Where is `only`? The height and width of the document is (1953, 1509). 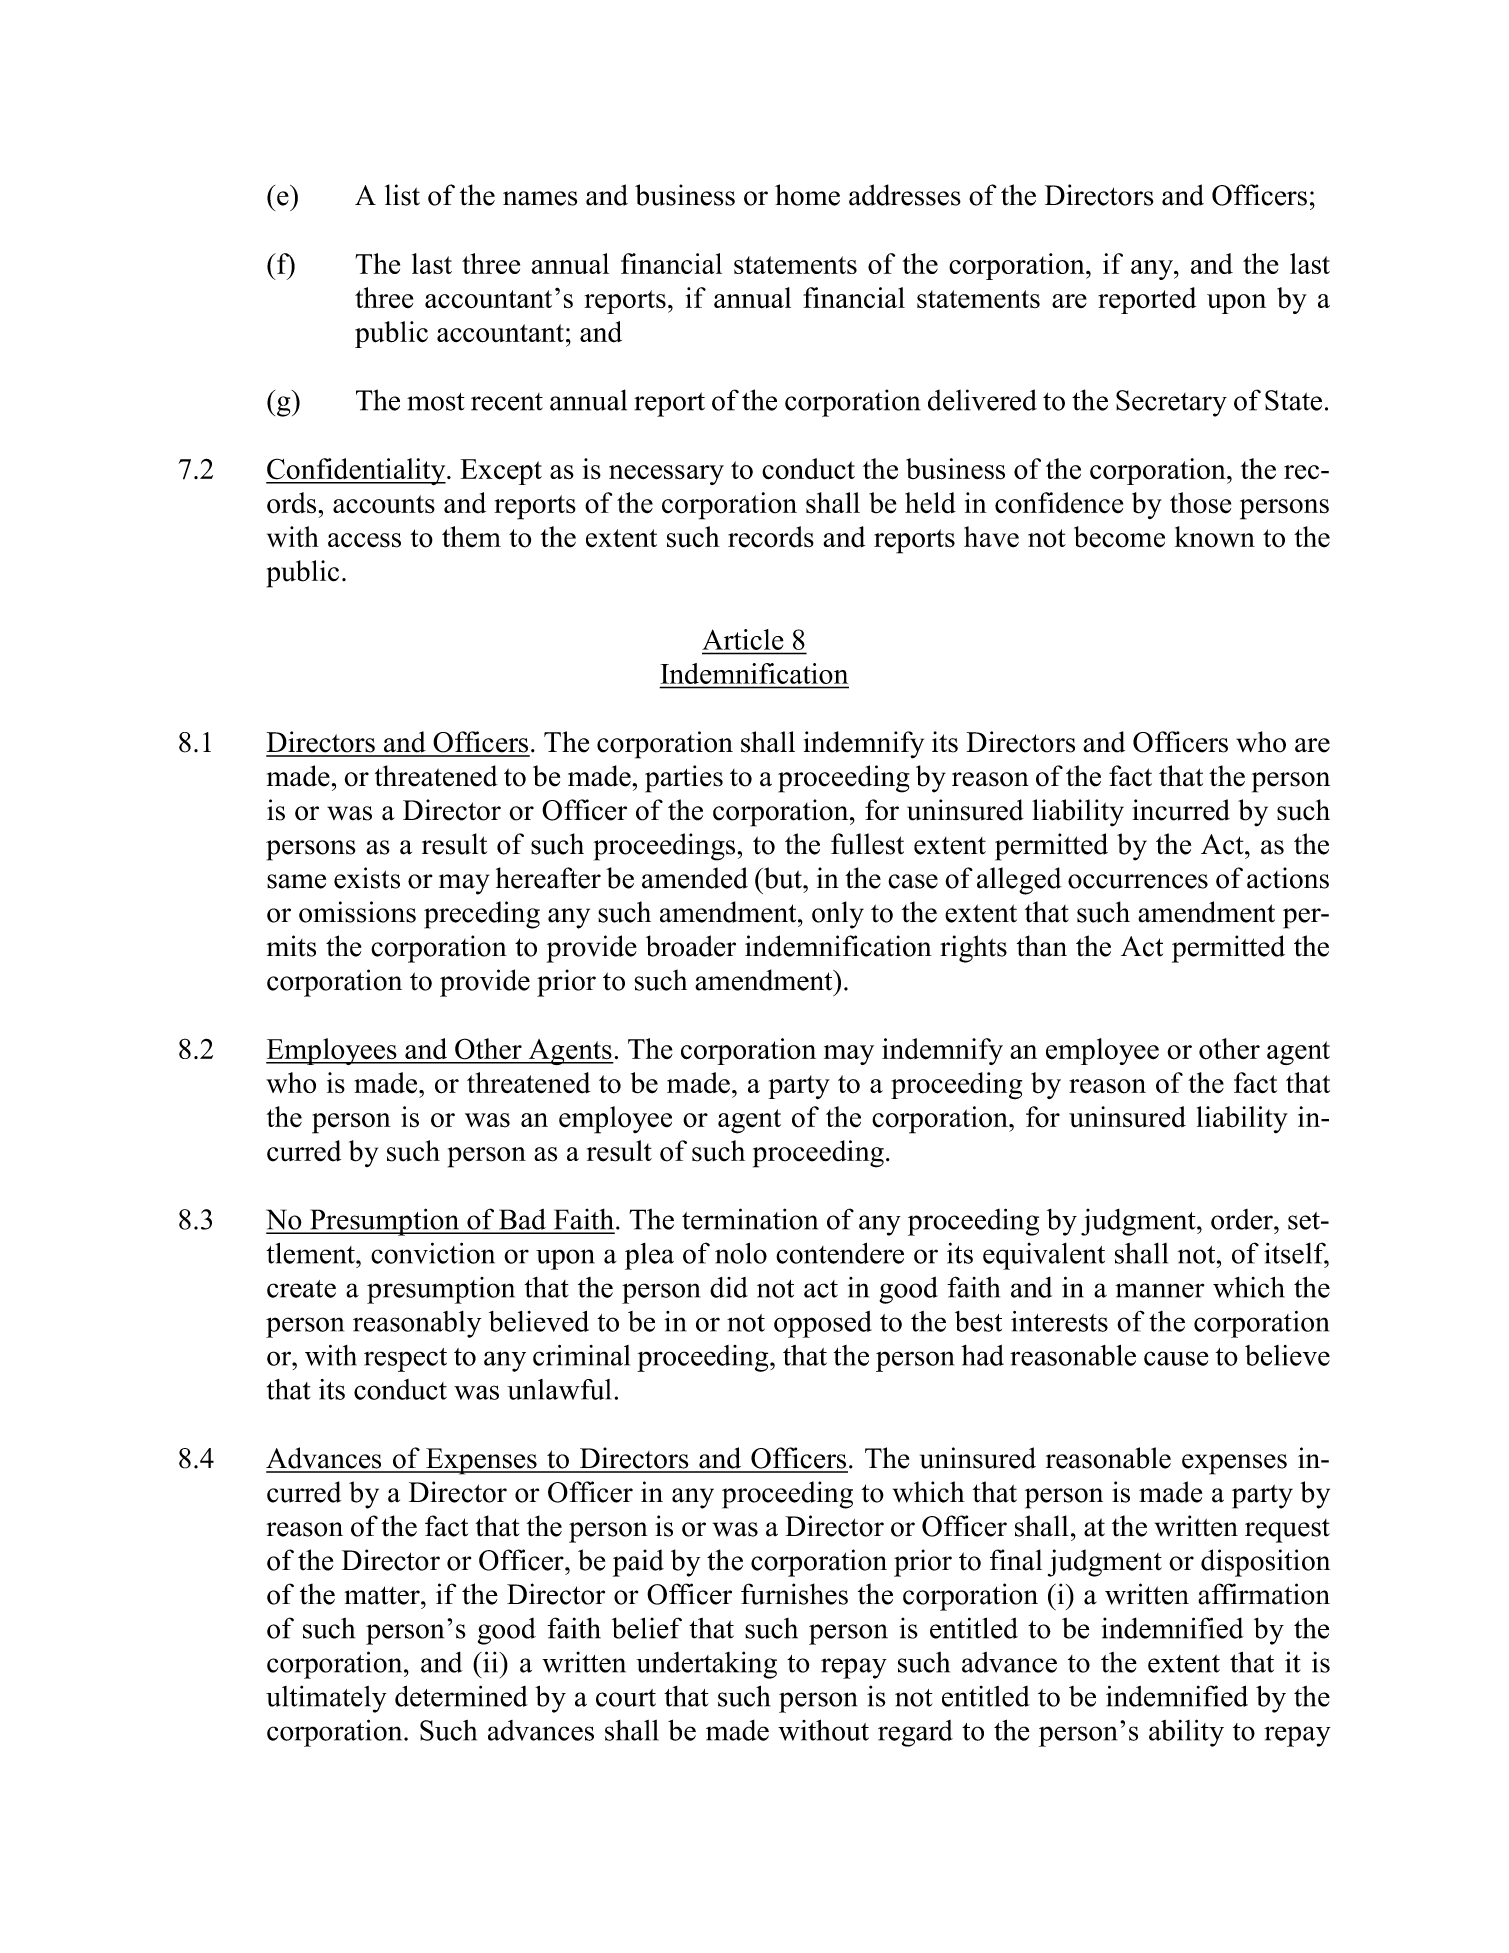
only is located at coordinates (838, 915).
